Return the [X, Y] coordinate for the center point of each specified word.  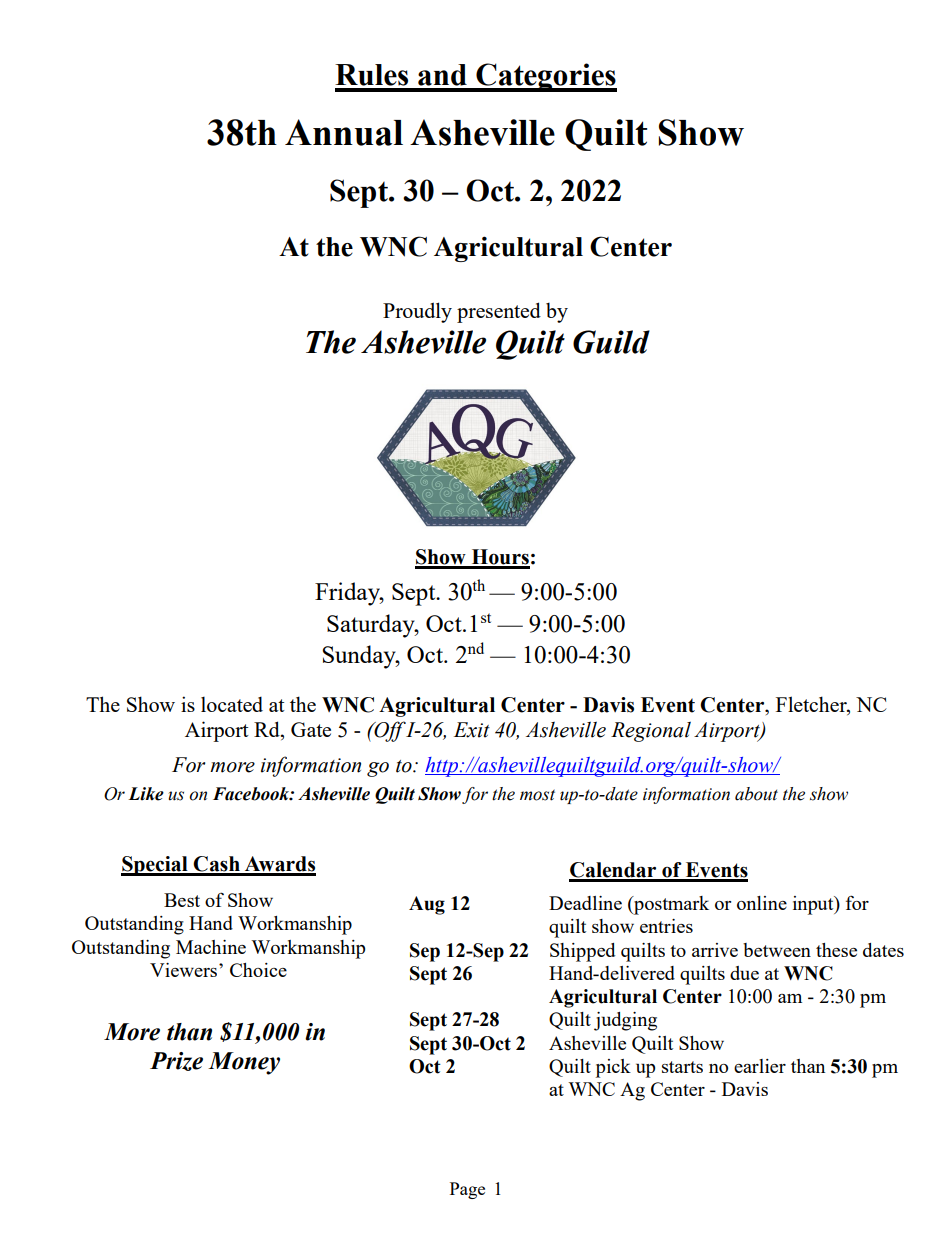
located [232, 704]
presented [499, 312]
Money [244, 1063]
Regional [651, 731]
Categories [545, 77]
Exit [472, 730]
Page [467, 1190]
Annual [344, 132]
